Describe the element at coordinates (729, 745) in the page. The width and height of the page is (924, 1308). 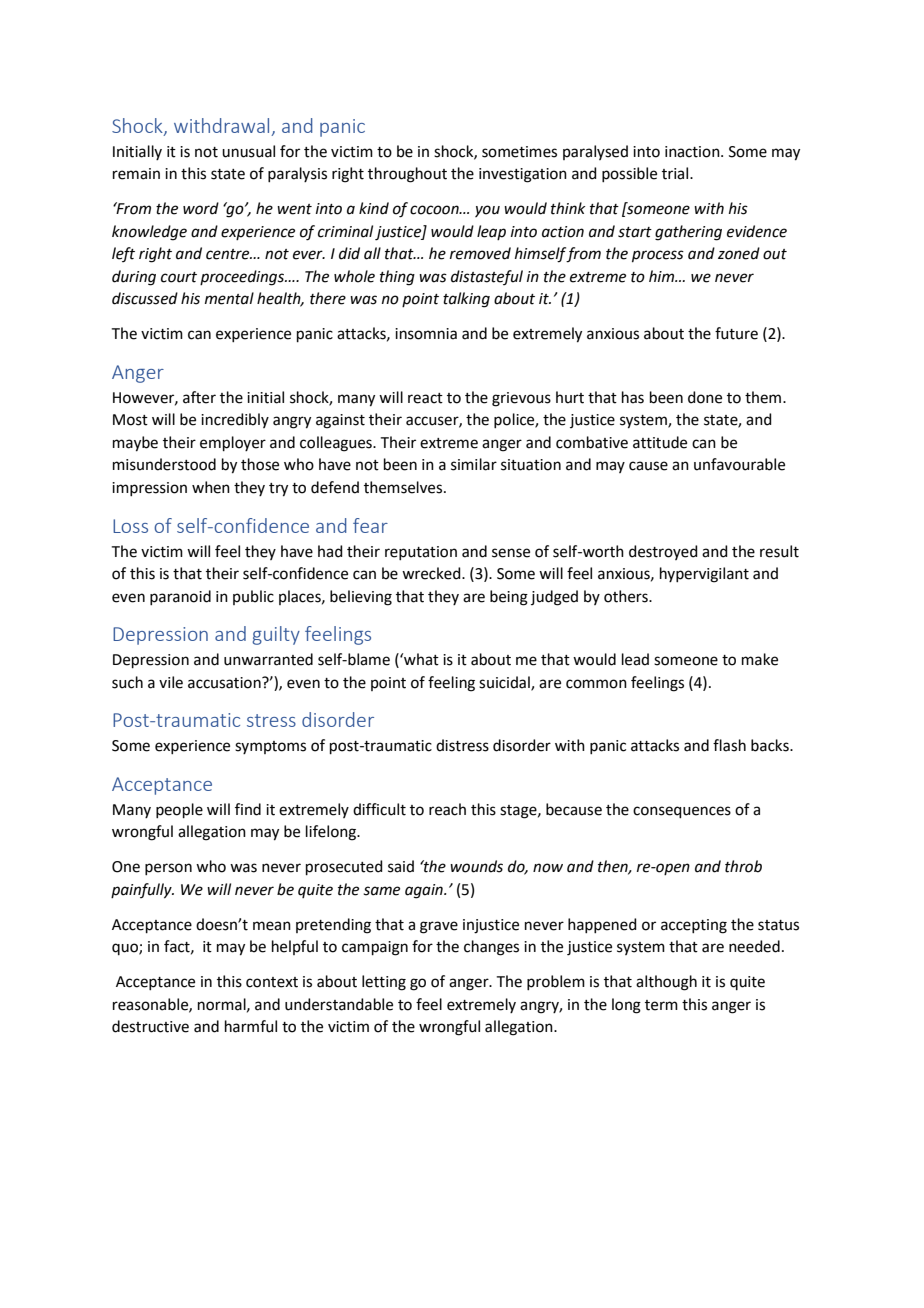
I see `flash` at that location.
